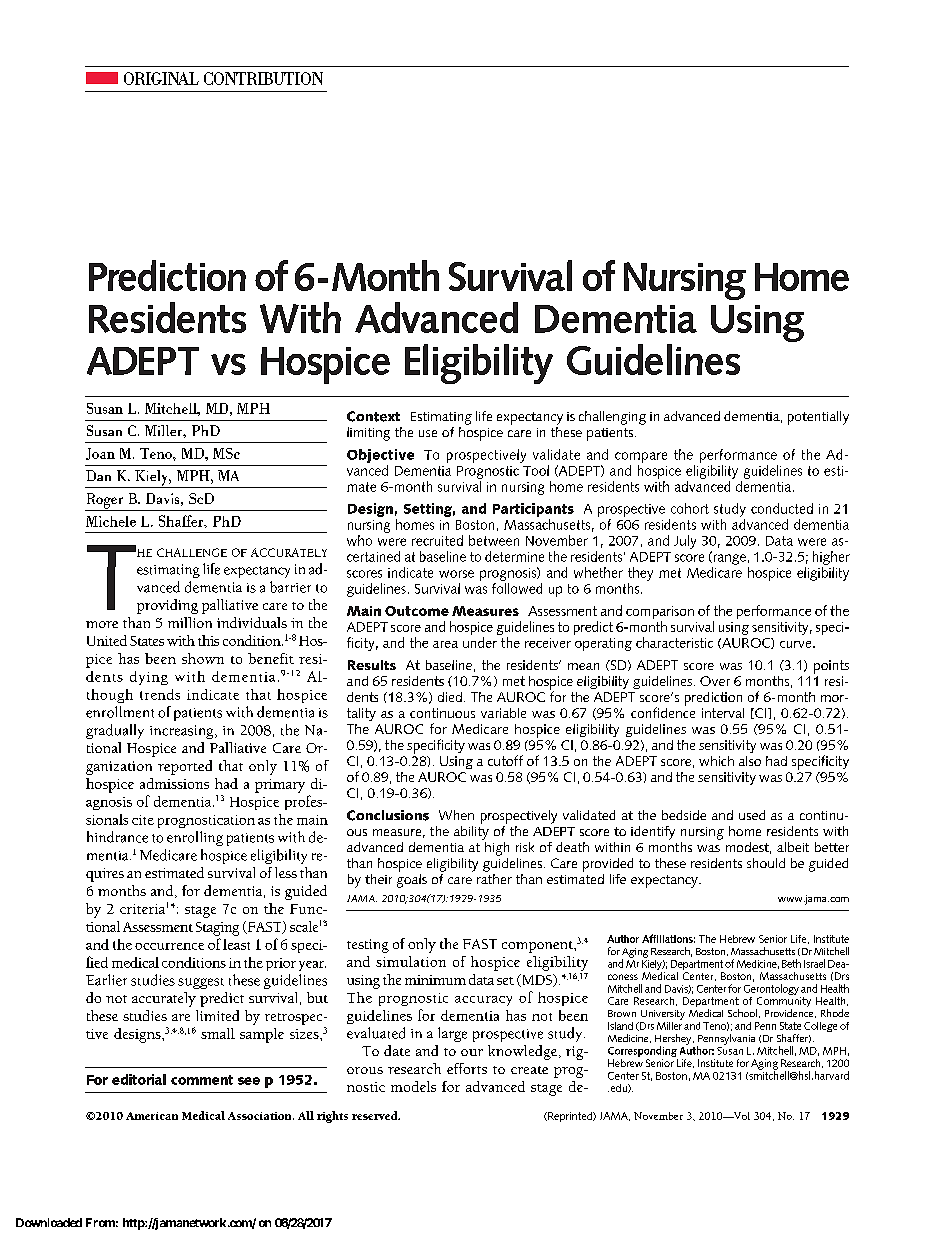 The height and width of the screenshot is (1233, 952). Describe the element at coordinates (752, 815) in the screenshot. I see `used` at that location.
